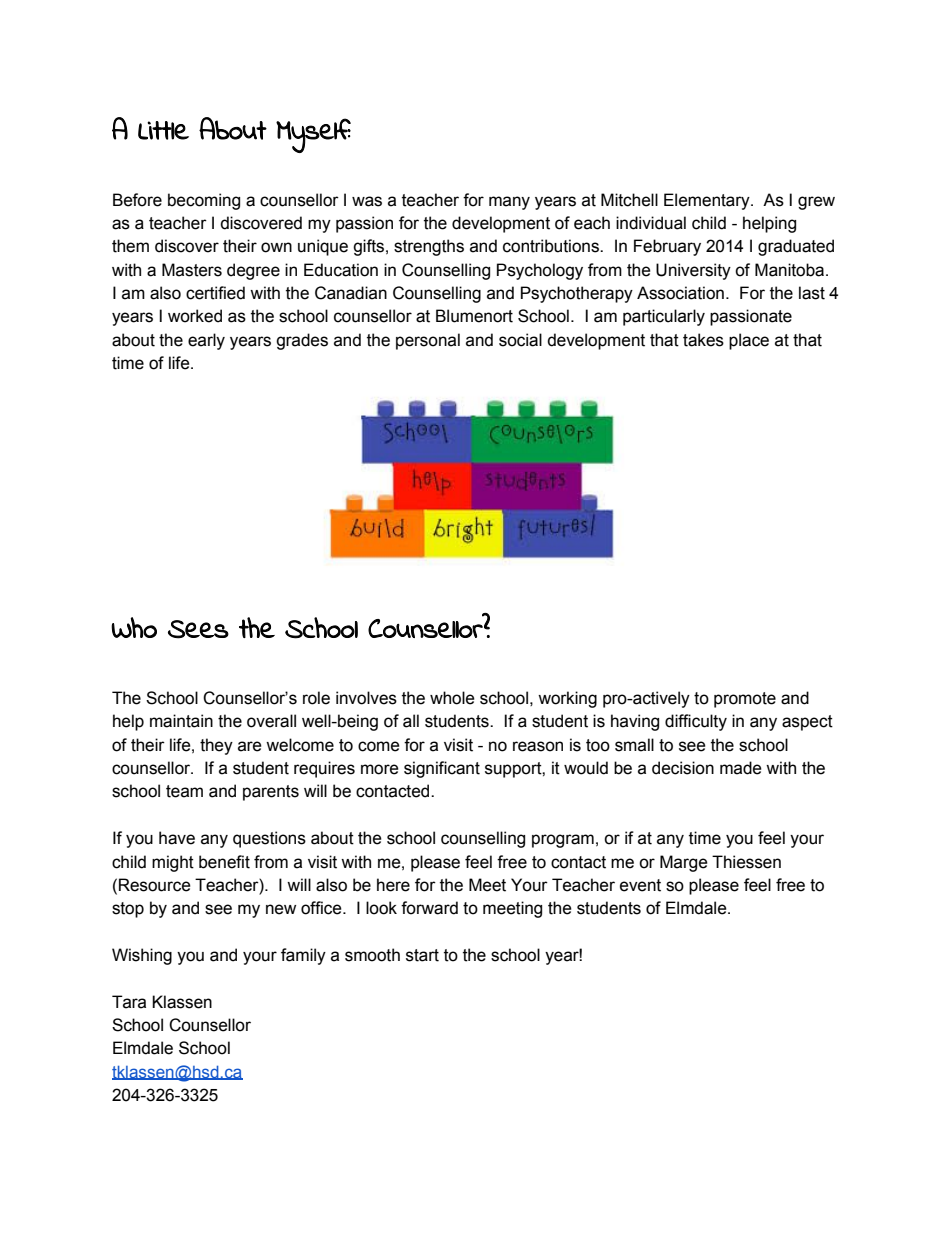 The height and width of the screenshot is (1233, 952). Describe the element at coordinates (708, 201) in the screenshot. I see `Elementary` at that location.
